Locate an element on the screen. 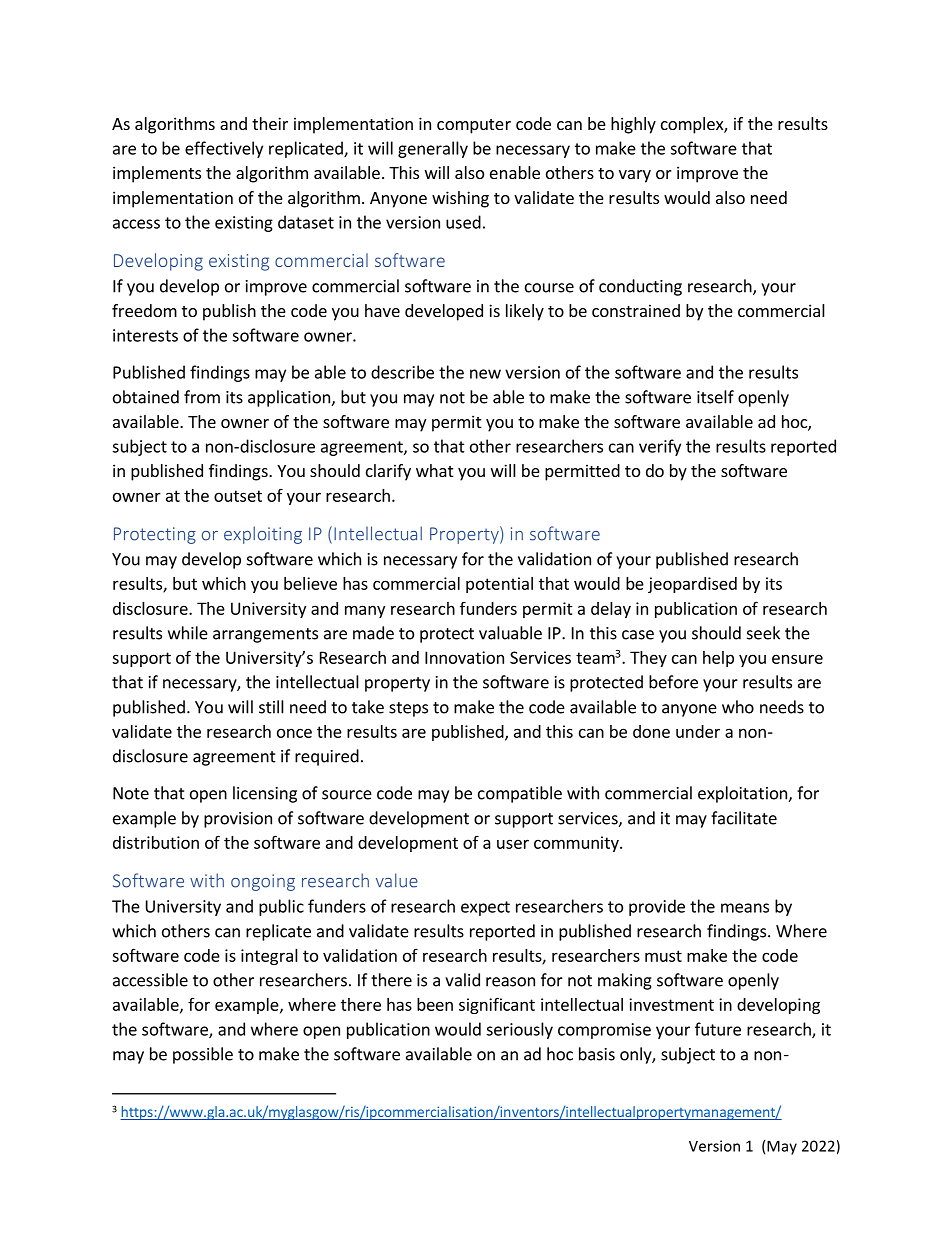 Image resolution: width=952 pixels, height=1233 pixels. been is located at coordinates (435, 1004).
